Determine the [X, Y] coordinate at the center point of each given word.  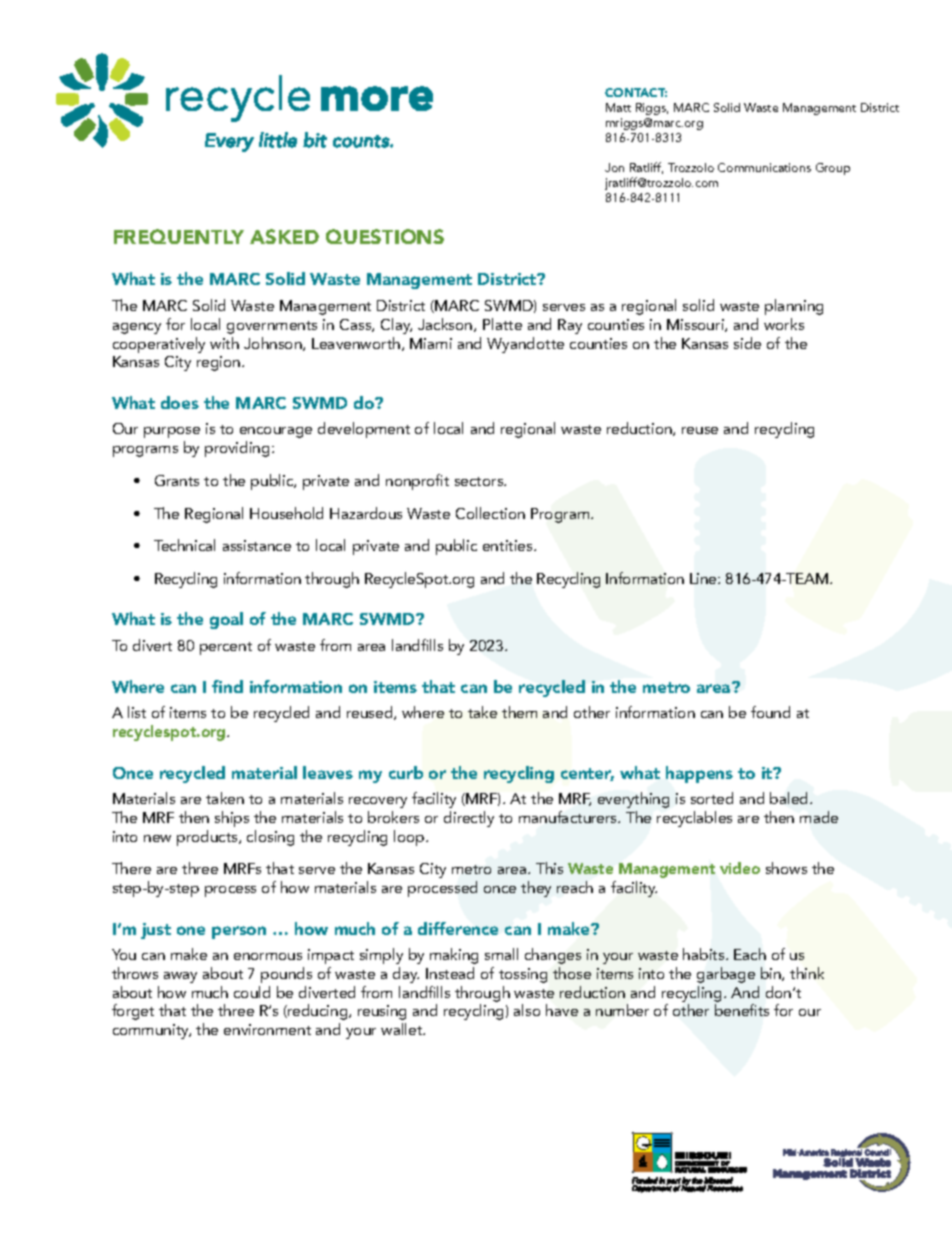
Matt [618, 107]
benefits [742, 1010]
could [252, 992]
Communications [764, 167]
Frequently [179, 236]
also [527, 1010]
